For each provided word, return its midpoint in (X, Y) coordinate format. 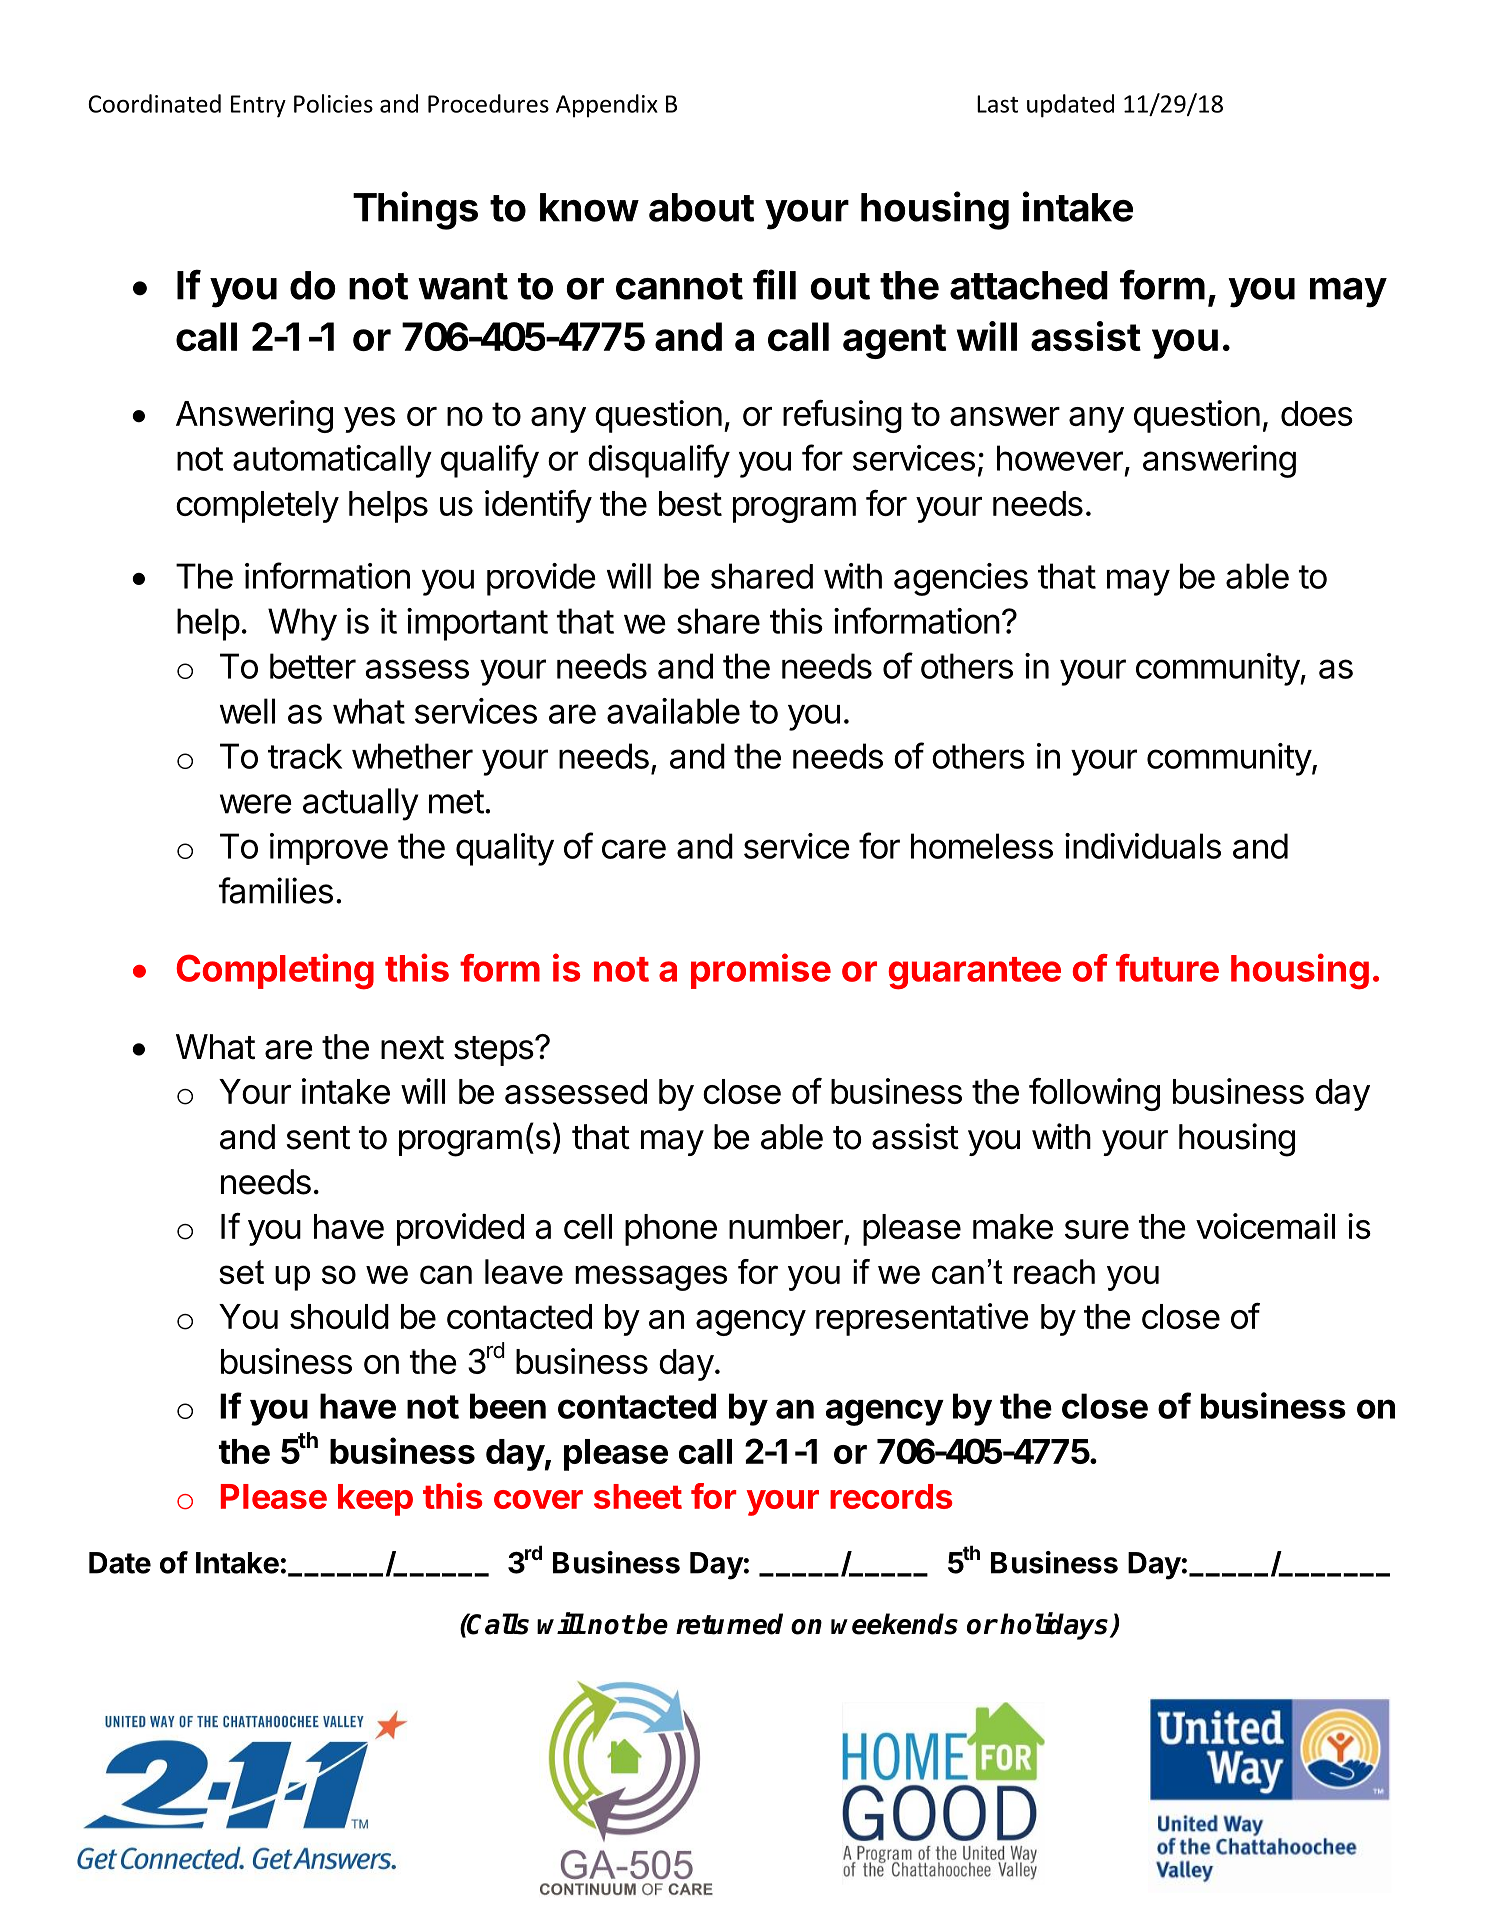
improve (329, 849)
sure (1097, 1229)
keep (375, 1500)
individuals (1143, 846)
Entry (258, 106)
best (690, 503)
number (786, 1226)
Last (997, 104)
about (701, 207)
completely (257, 507)
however (1060, 458)
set (241, 1272)
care (634, 849)
